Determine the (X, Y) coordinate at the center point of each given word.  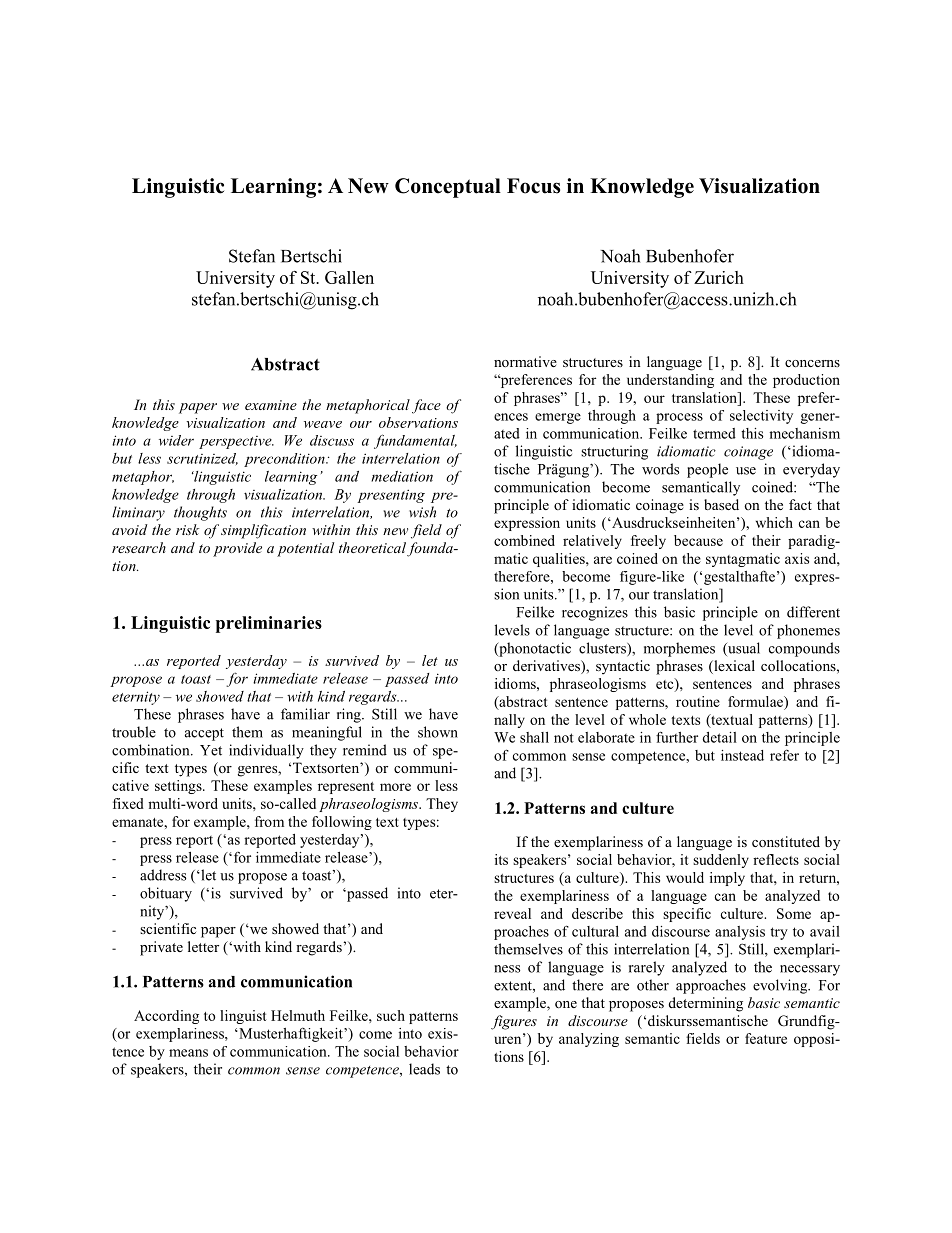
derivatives (547, 667)
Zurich (719, 277)
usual (743, 649)
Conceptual (448, 188)
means (188, 1053)
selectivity (761, 417)
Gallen (349, 277)
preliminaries (269, 624)
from (269, 821)
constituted (786, 841)
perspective (236, 442)
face (426, 406)
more (395, 787)
